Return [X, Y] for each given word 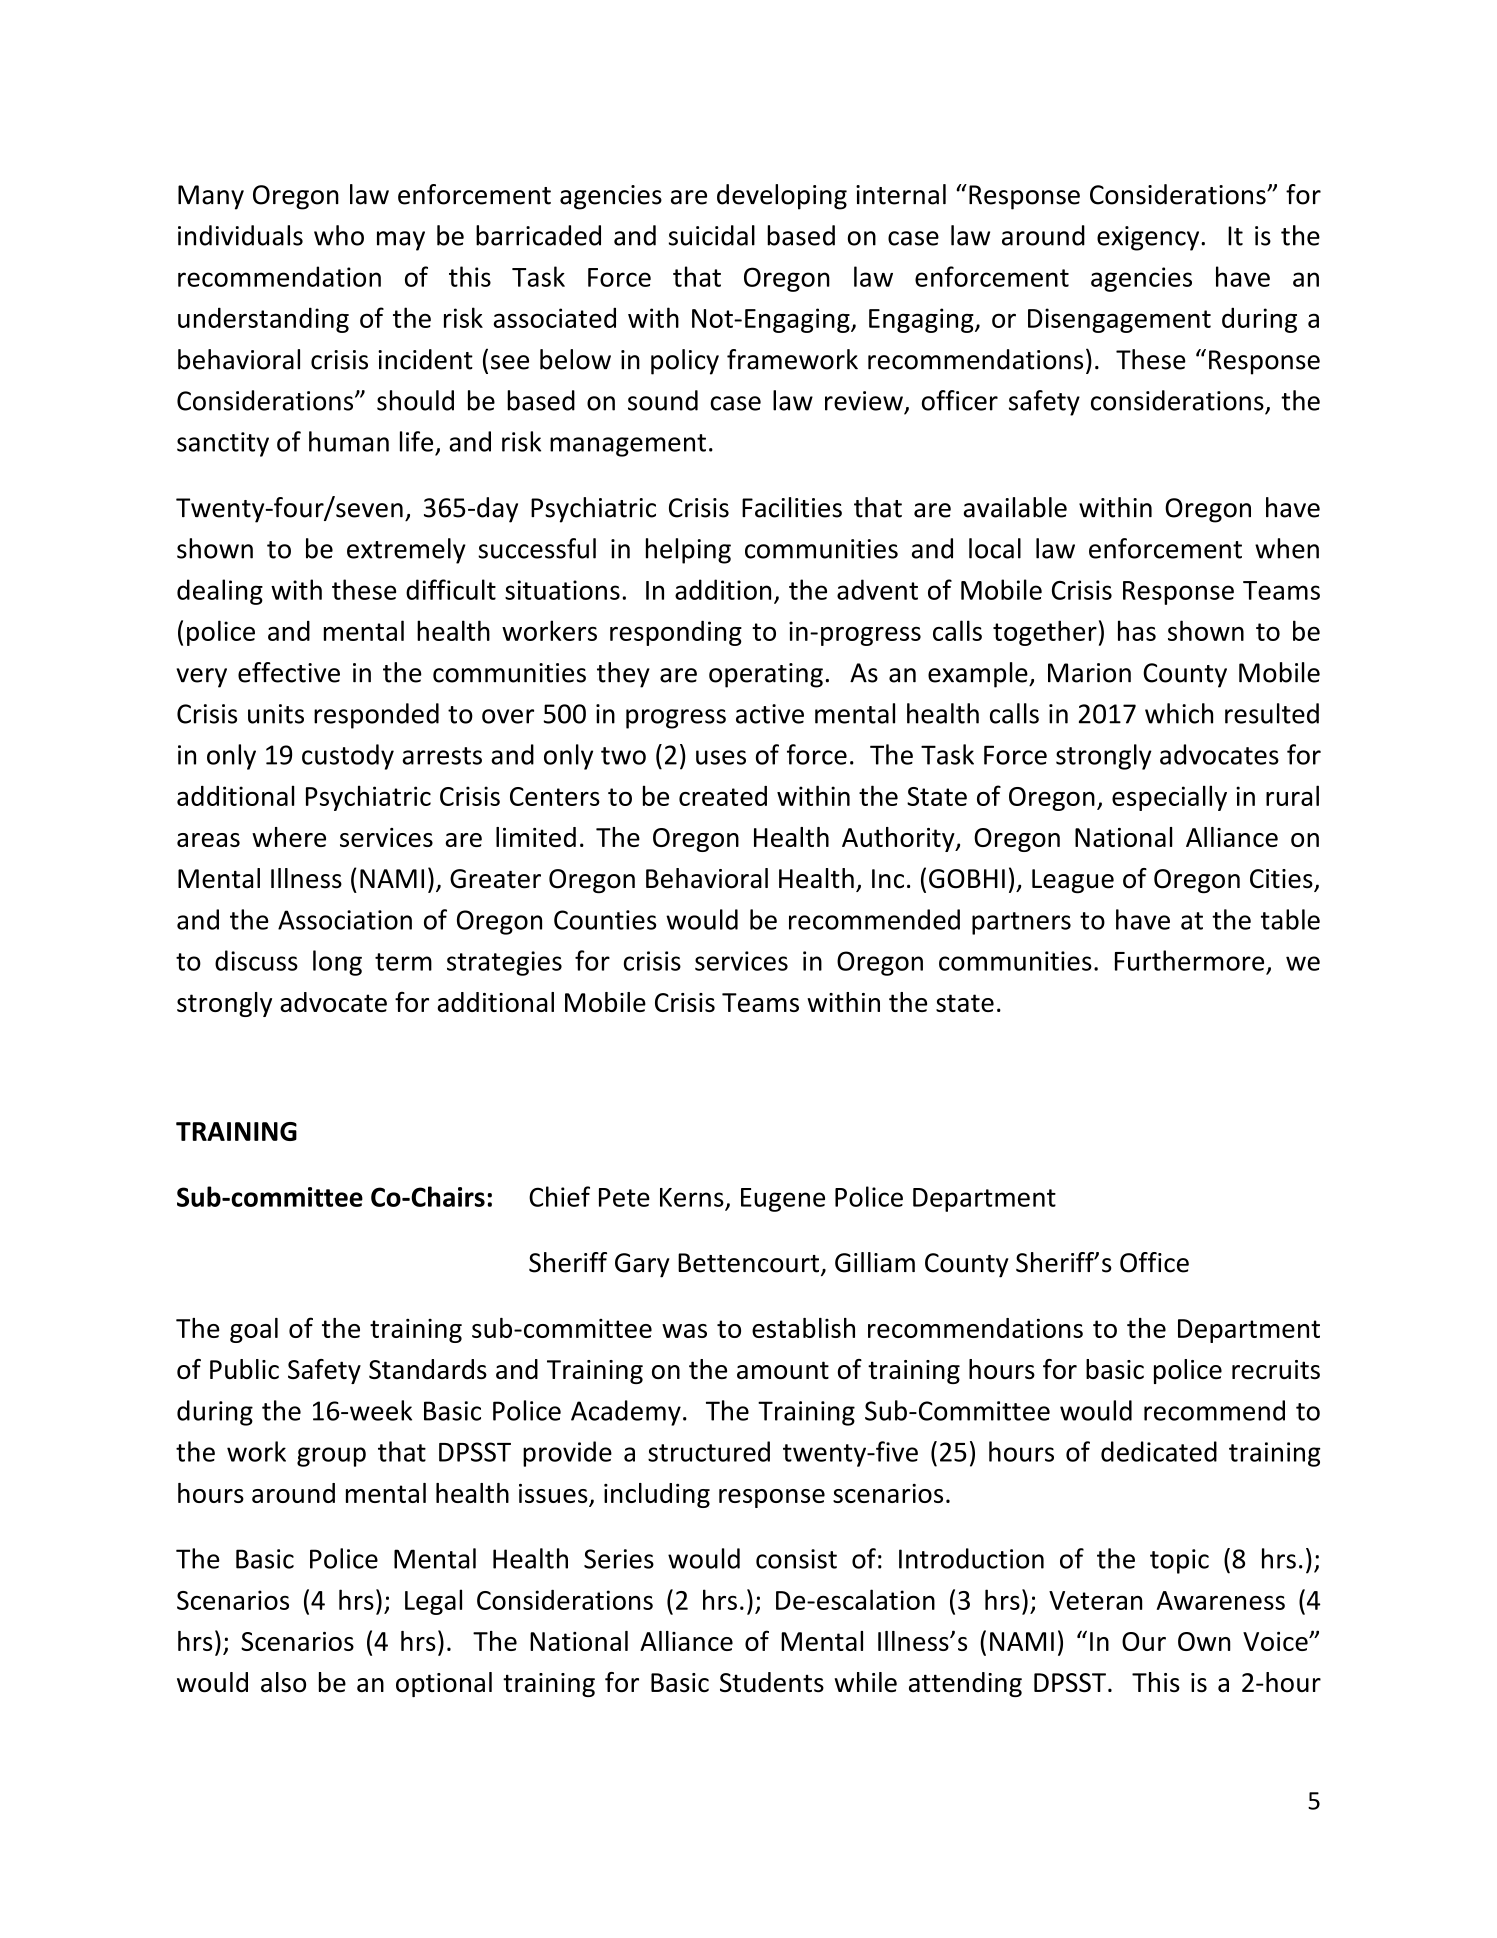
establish [803, 1328]
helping [688, 551]
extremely [406, 551]
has [1137, 630]
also [283, 1682]
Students [772, 1682]
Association [345, 920]
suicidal [711, 235]
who [339, 235]
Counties [605, 920]
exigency [1149, 238]
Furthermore [1189, 960]
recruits [1276, 1369]
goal [254, 1330]
